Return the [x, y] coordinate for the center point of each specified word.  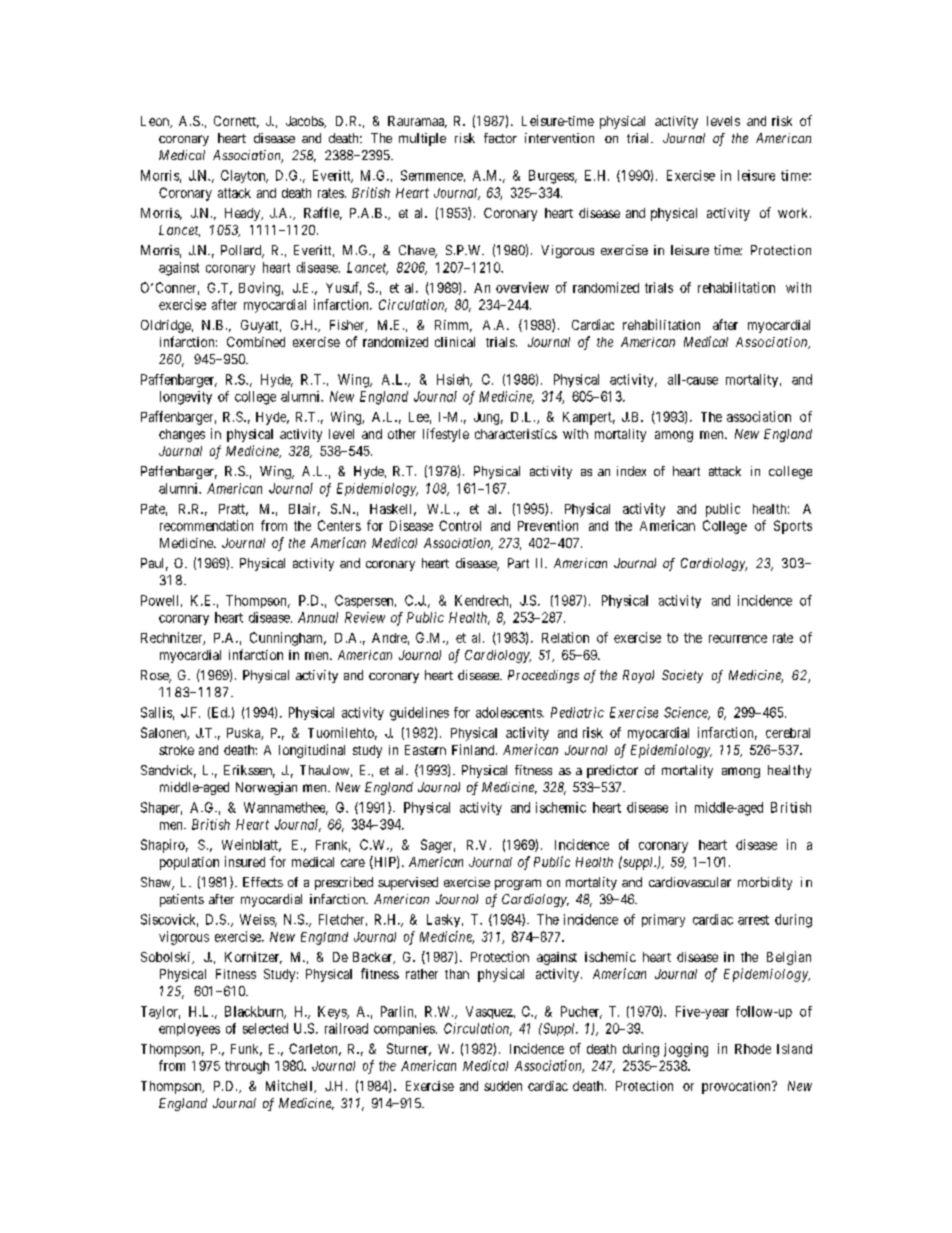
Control [460, 525]
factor [500, 138]
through [247, 1067]
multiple [422, 139]
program [518, 884]
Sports [793, 527]
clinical [455, 342]
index [631, 471]
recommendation [206, 525]
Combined [256, 342]
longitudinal [312, 751]
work [794, 213]
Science [687, 713]
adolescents [509, 712]
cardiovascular [690, 882]
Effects [263, 882]
